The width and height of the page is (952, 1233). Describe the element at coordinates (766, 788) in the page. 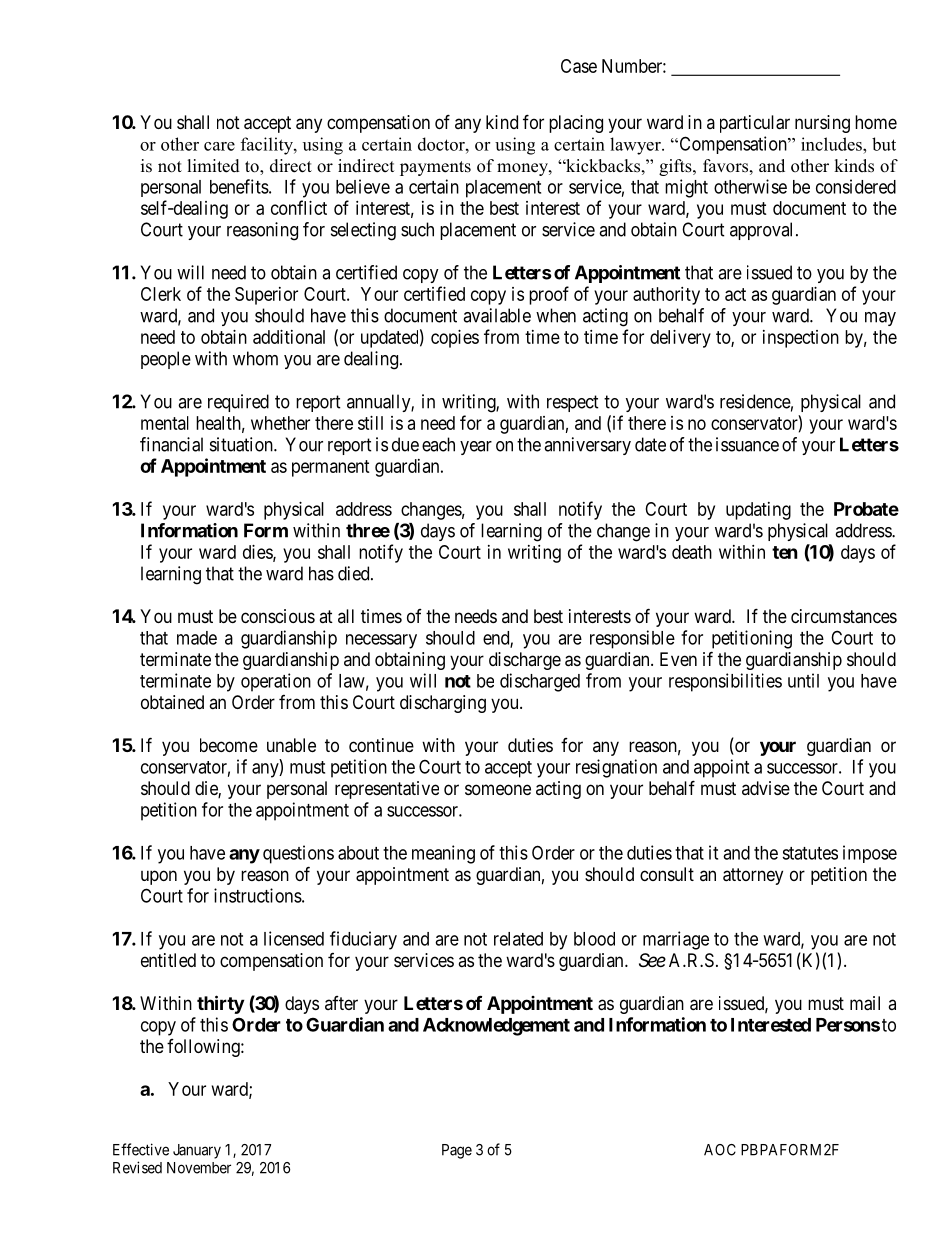

I see `advise` at that location.
